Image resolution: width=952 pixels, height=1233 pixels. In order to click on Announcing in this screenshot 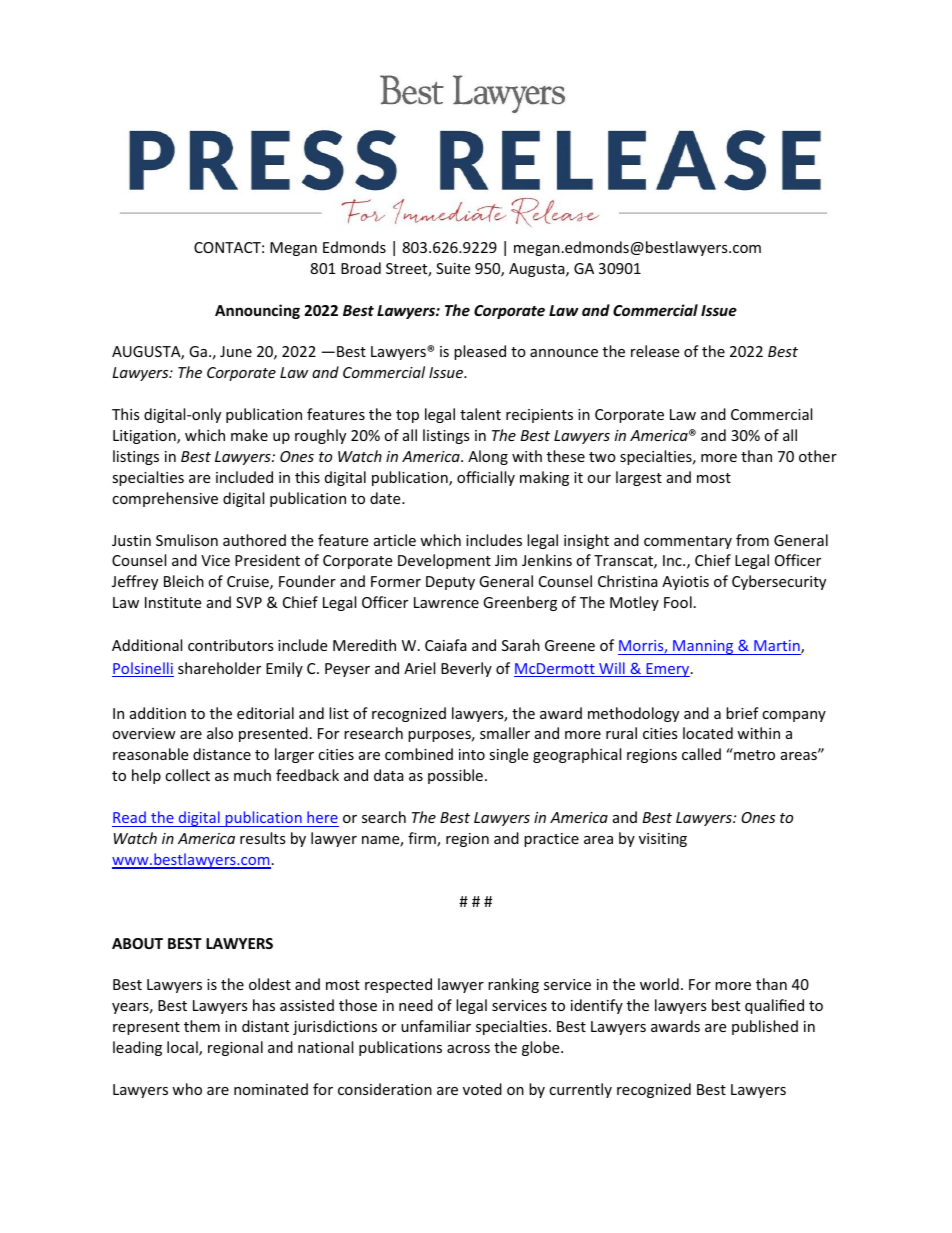, I will do `click(257, 311)`.
